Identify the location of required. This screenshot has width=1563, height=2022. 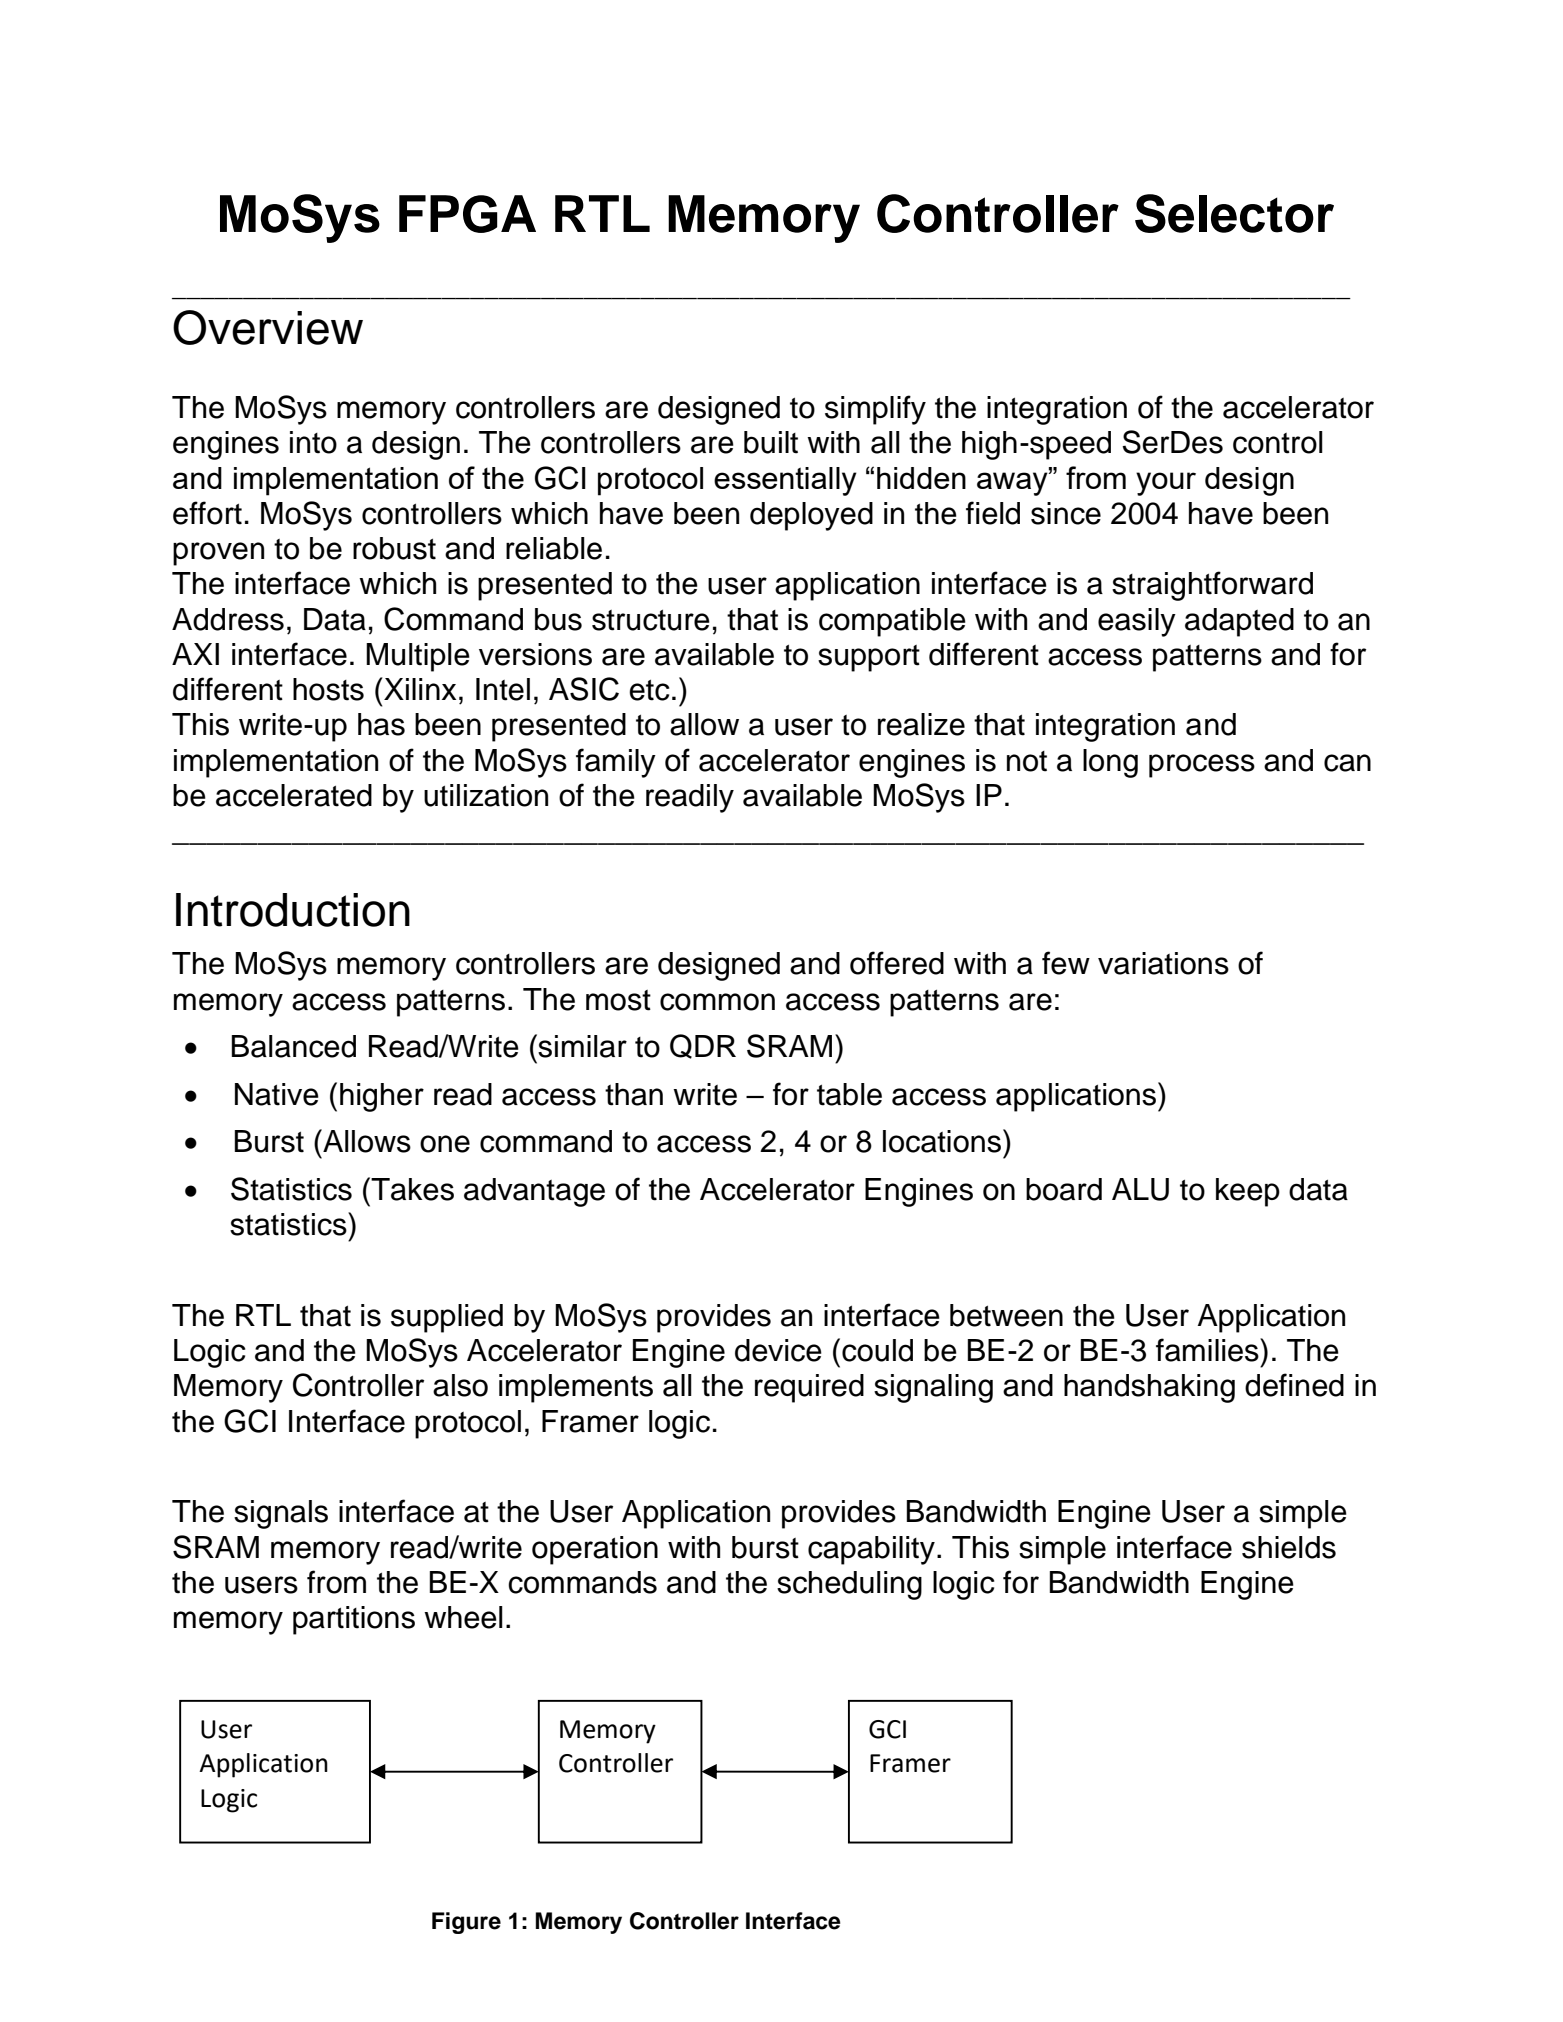
(809, 1388).
